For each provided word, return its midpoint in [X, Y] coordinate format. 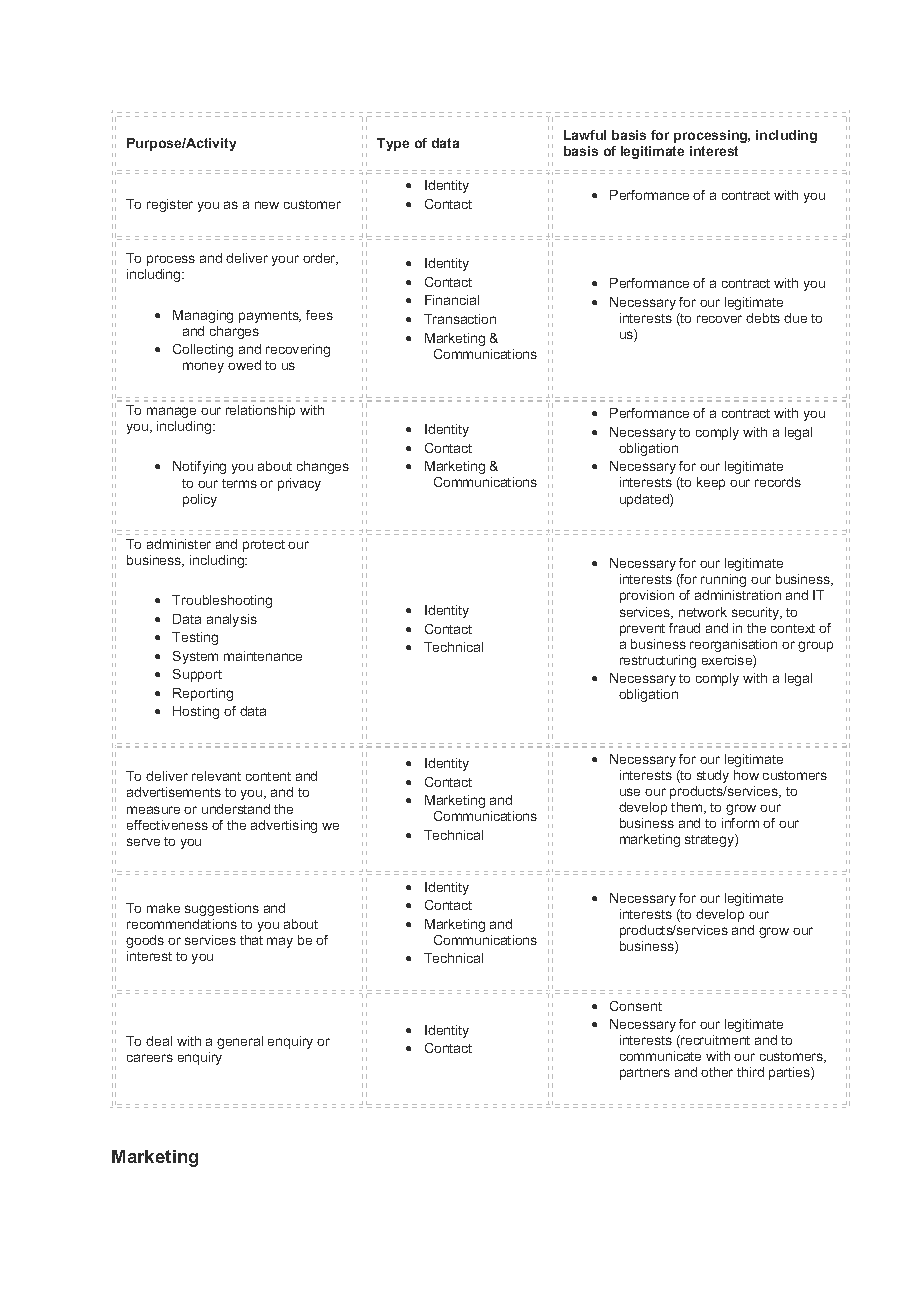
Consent [636, 1006]
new [267, 205]
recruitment [714, 1041]
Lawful [585, 135]
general [240, 1042]
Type [393, 144]
